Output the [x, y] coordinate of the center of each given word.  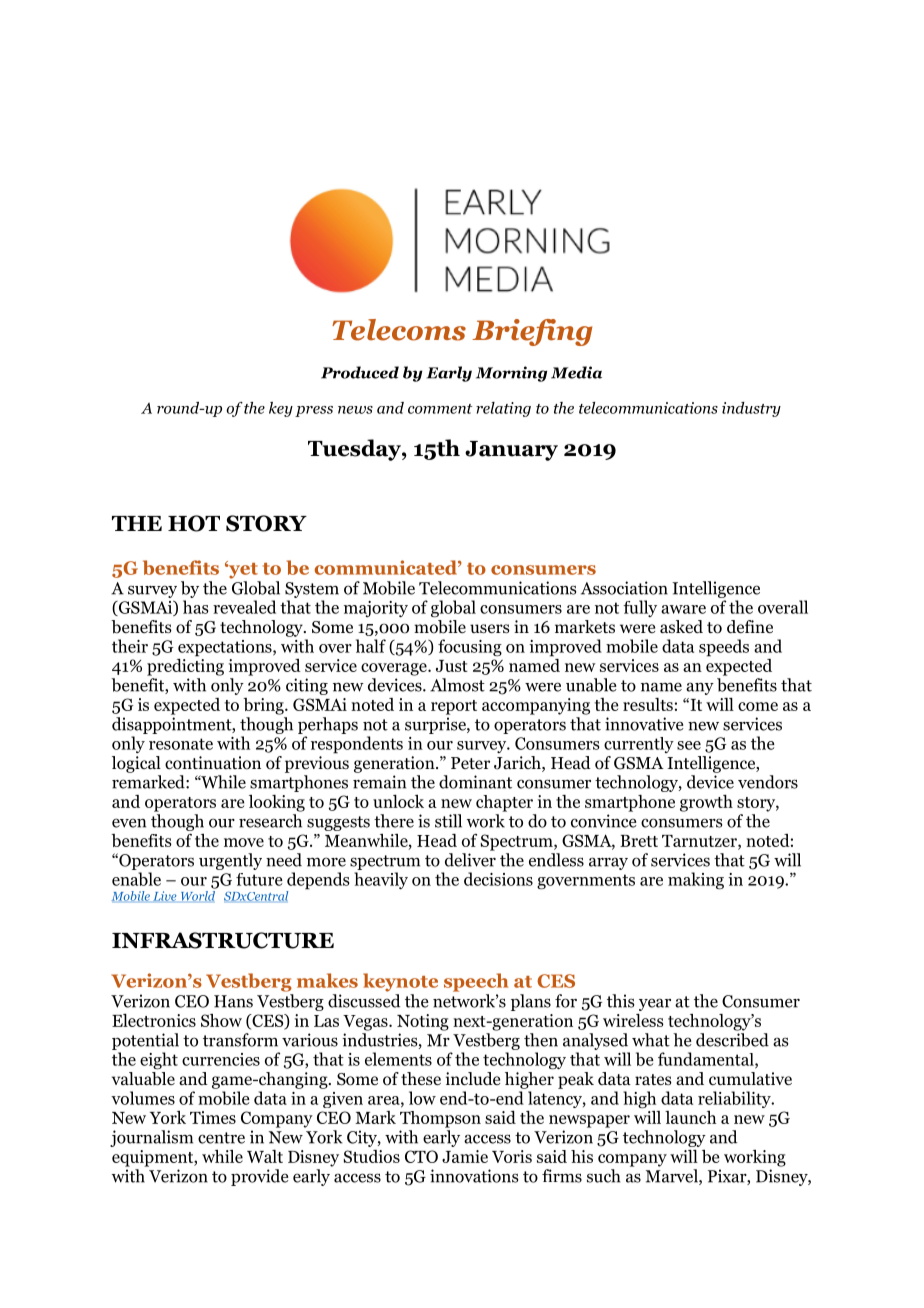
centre [221, 1138]
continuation [213, 763]
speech [476, 982]
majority [376, 609]
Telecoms [399, 330]
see [689, 745]
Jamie [465, 1156]
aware [683, 609]
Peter [470, 763]
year [655, 1004]
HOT [194, 523]
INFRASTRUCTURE [223, 940]
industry [751, 409]
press [314, 411]
